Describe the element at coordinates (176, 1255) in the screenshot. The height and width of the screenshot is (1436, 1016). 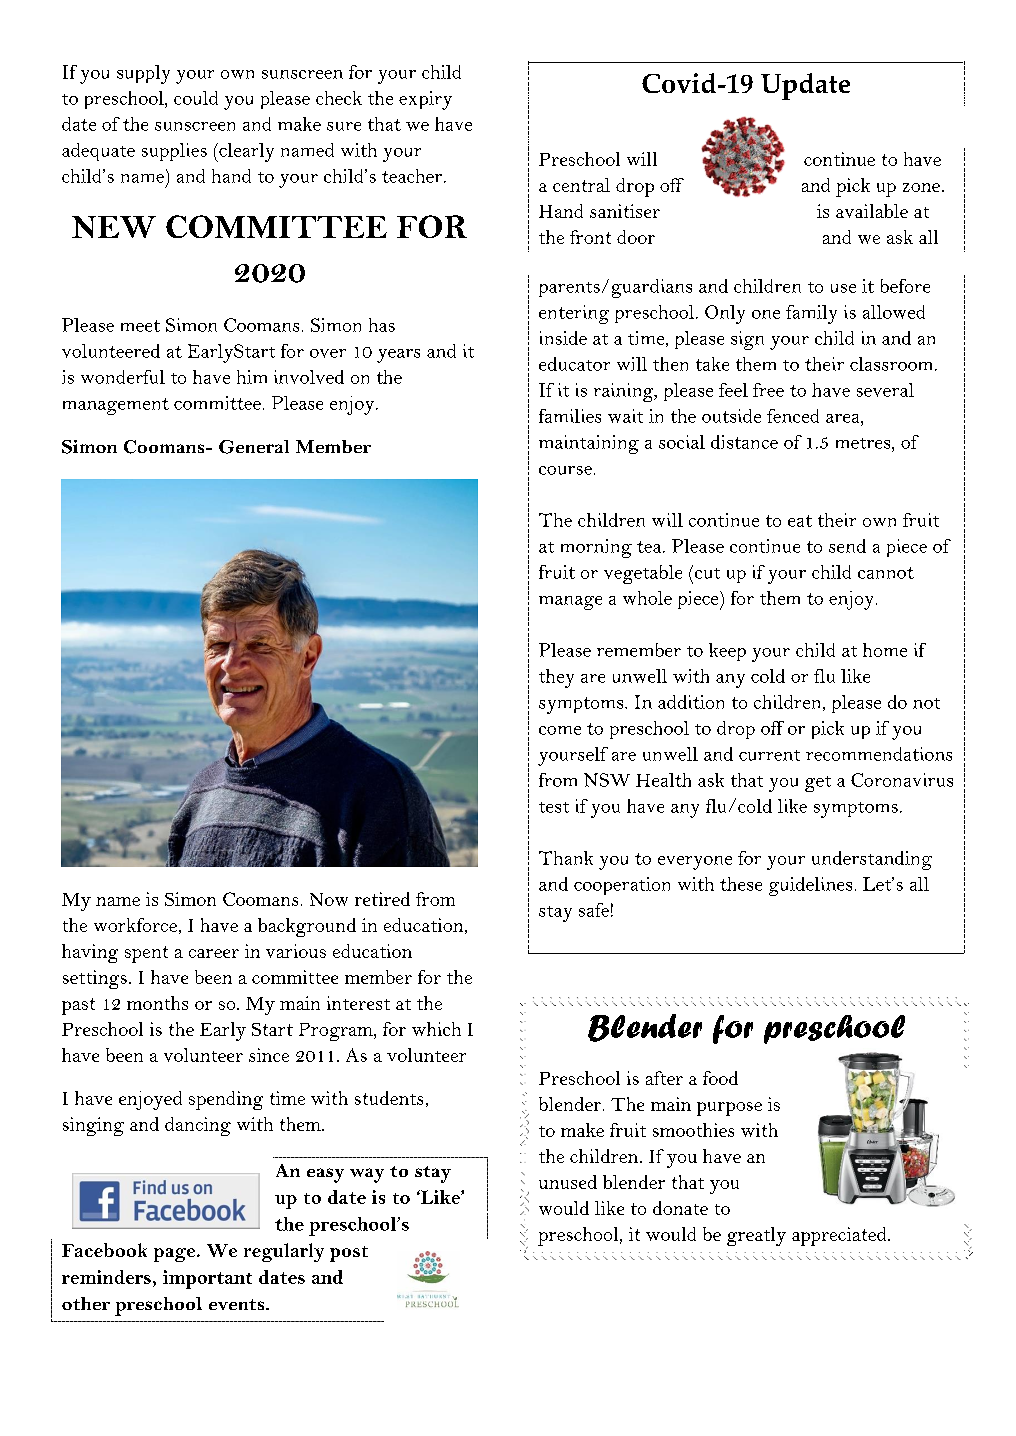
I see `page` at that location.
